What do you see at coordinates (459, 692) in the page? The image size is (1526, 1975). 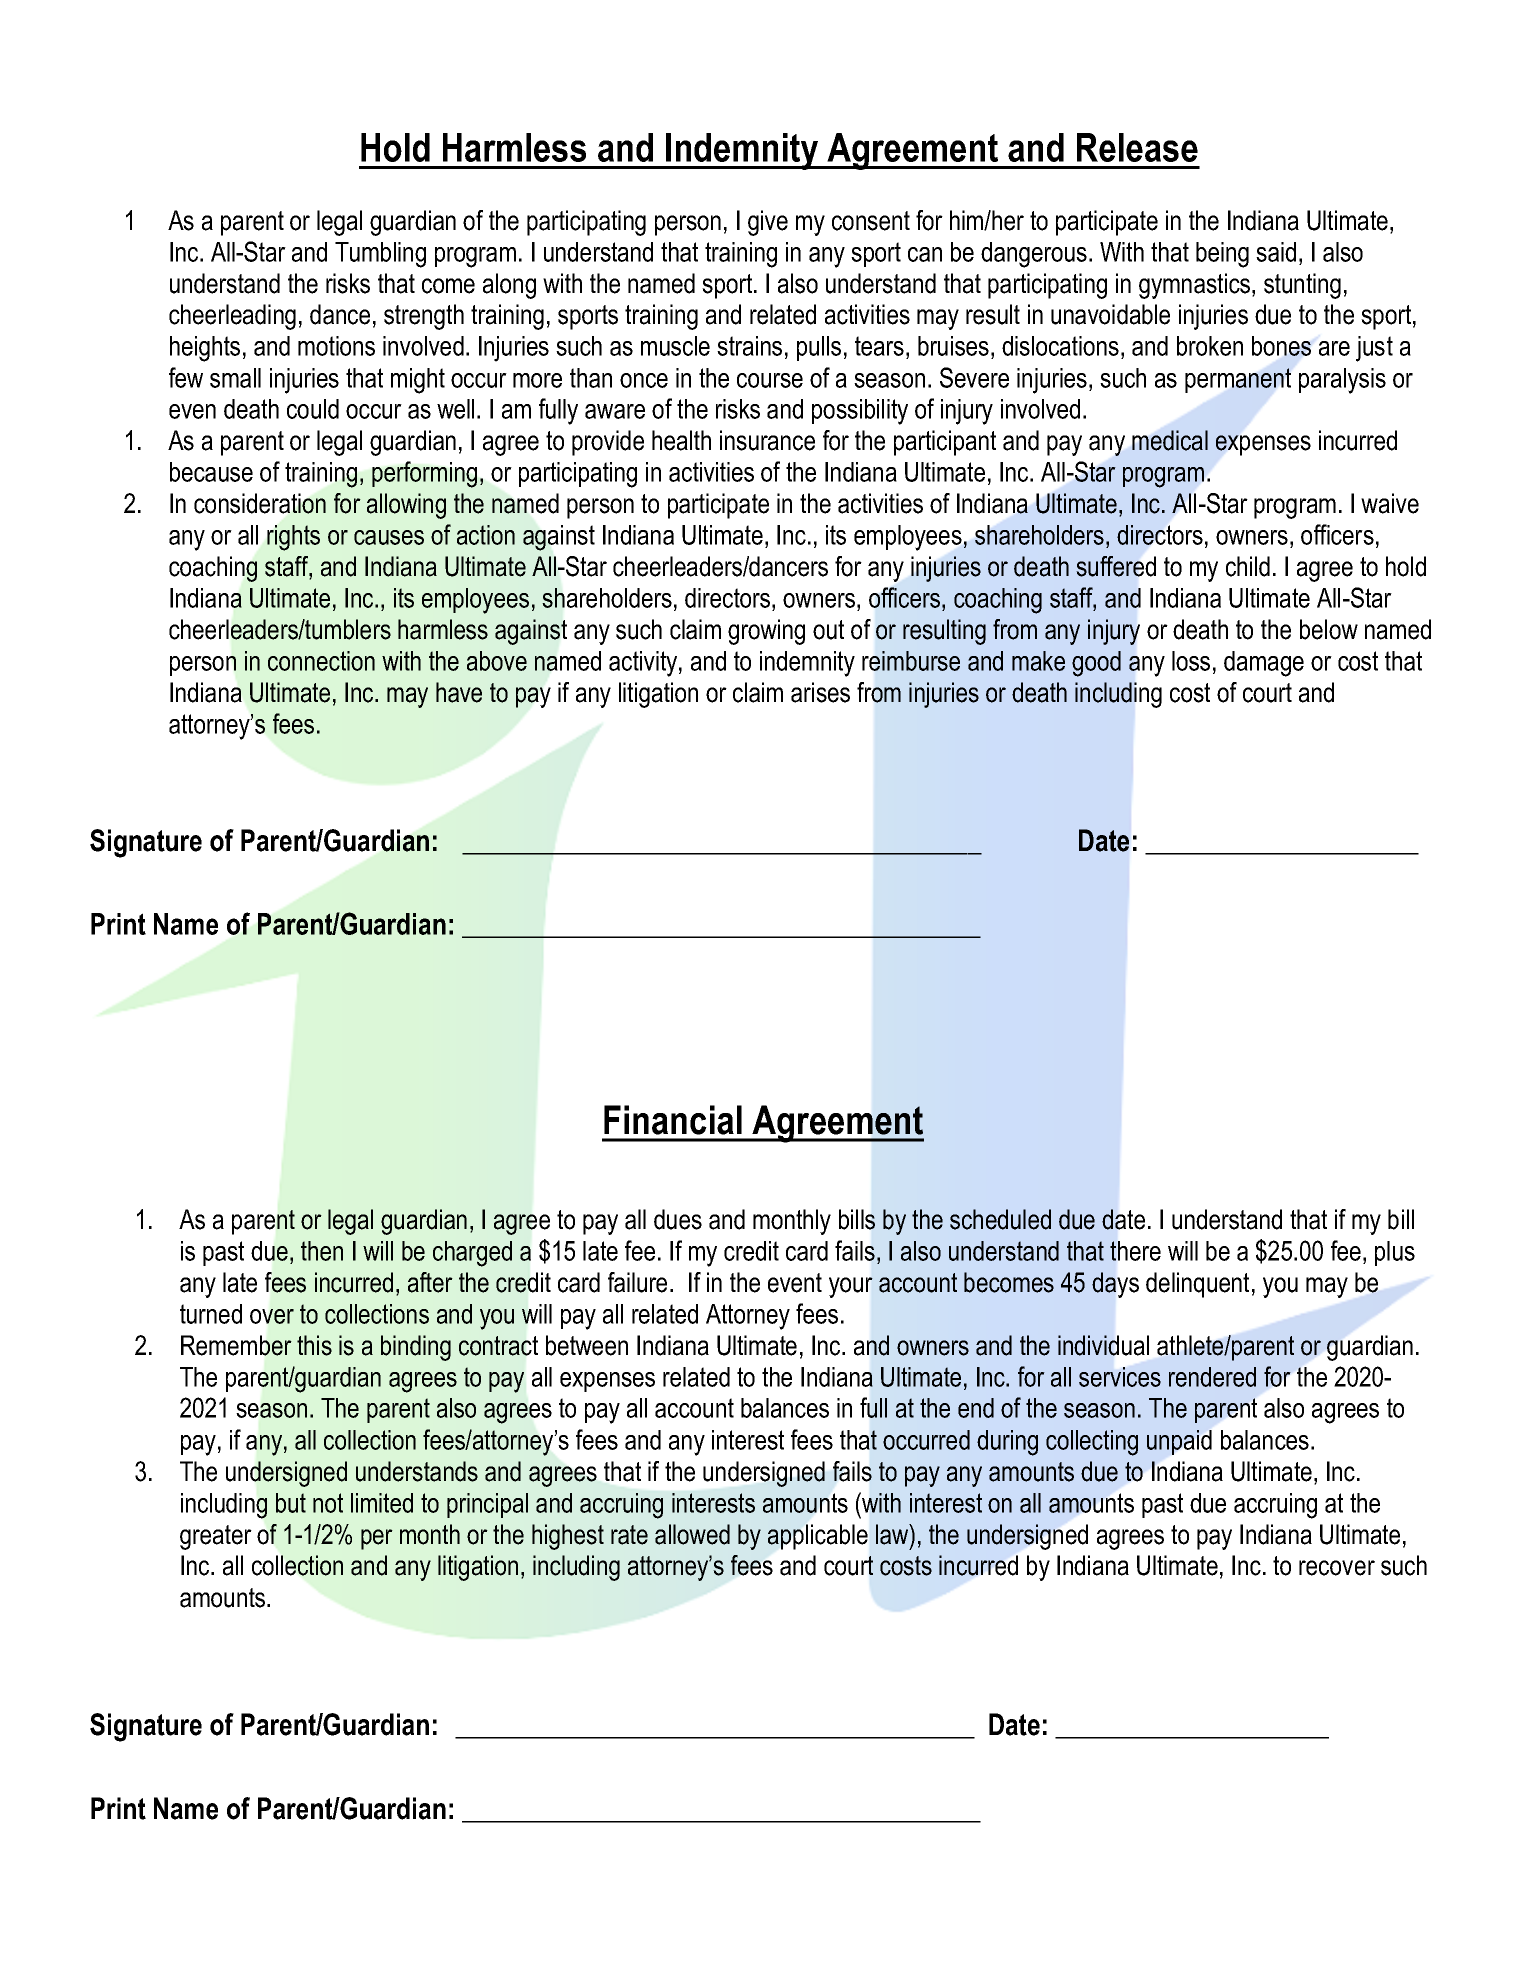 I see `have` at bounding box center [459, 692].
